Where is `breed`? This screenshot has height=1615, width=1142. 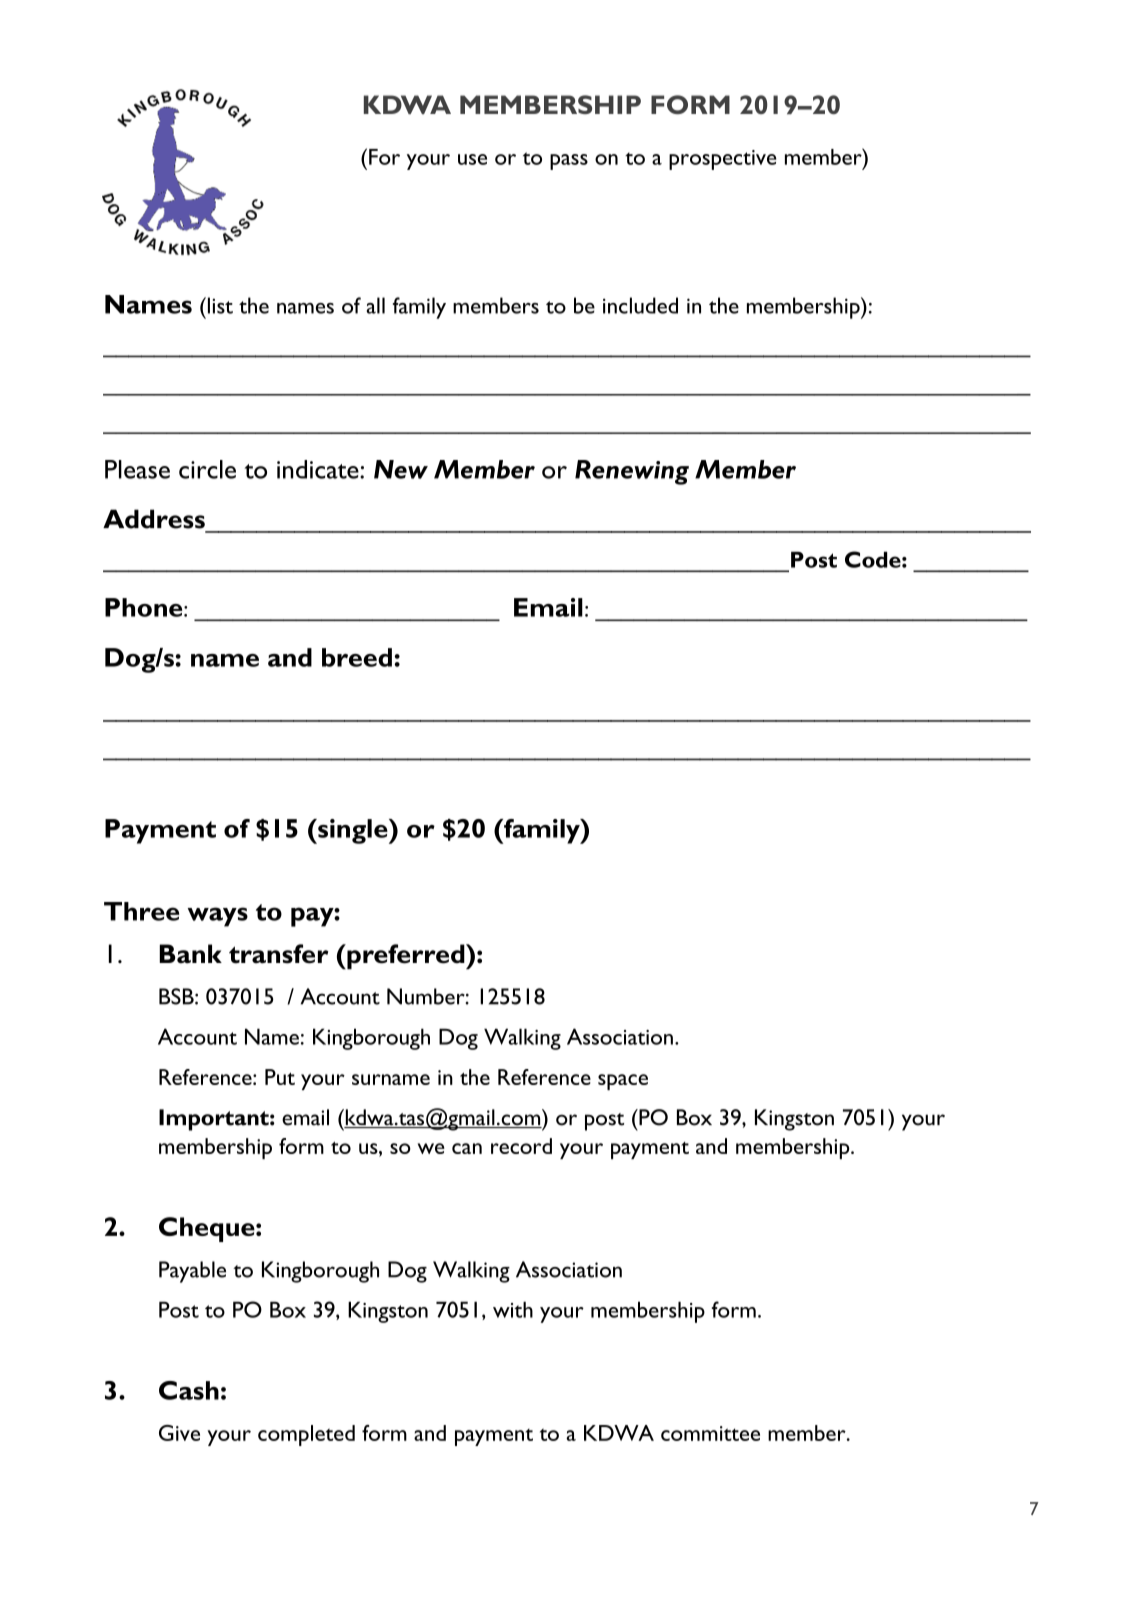 breed is located at coordinates (357, 657).
